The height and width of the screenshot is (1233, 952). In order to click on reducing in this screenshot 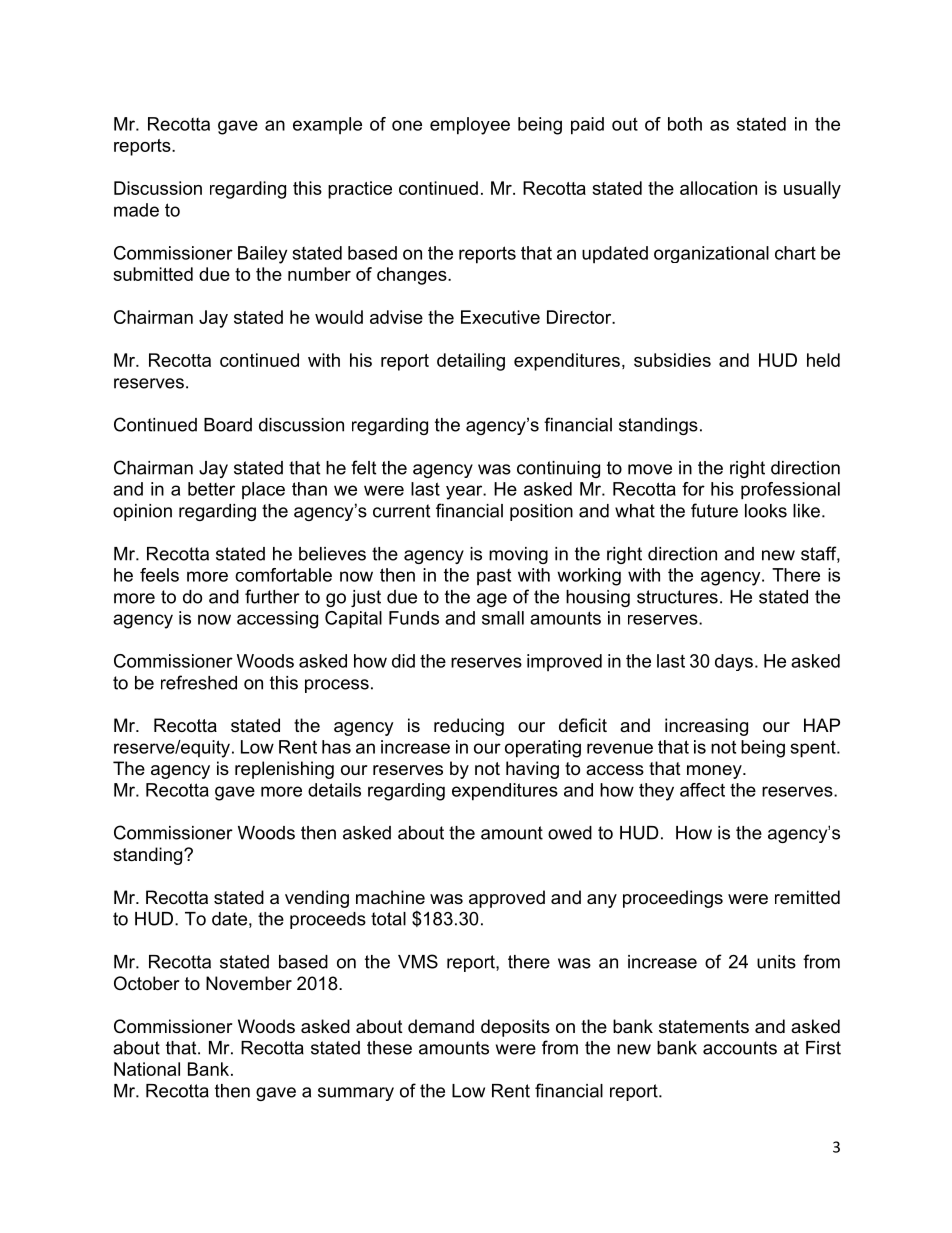, I will do `click(469, 727)`.
